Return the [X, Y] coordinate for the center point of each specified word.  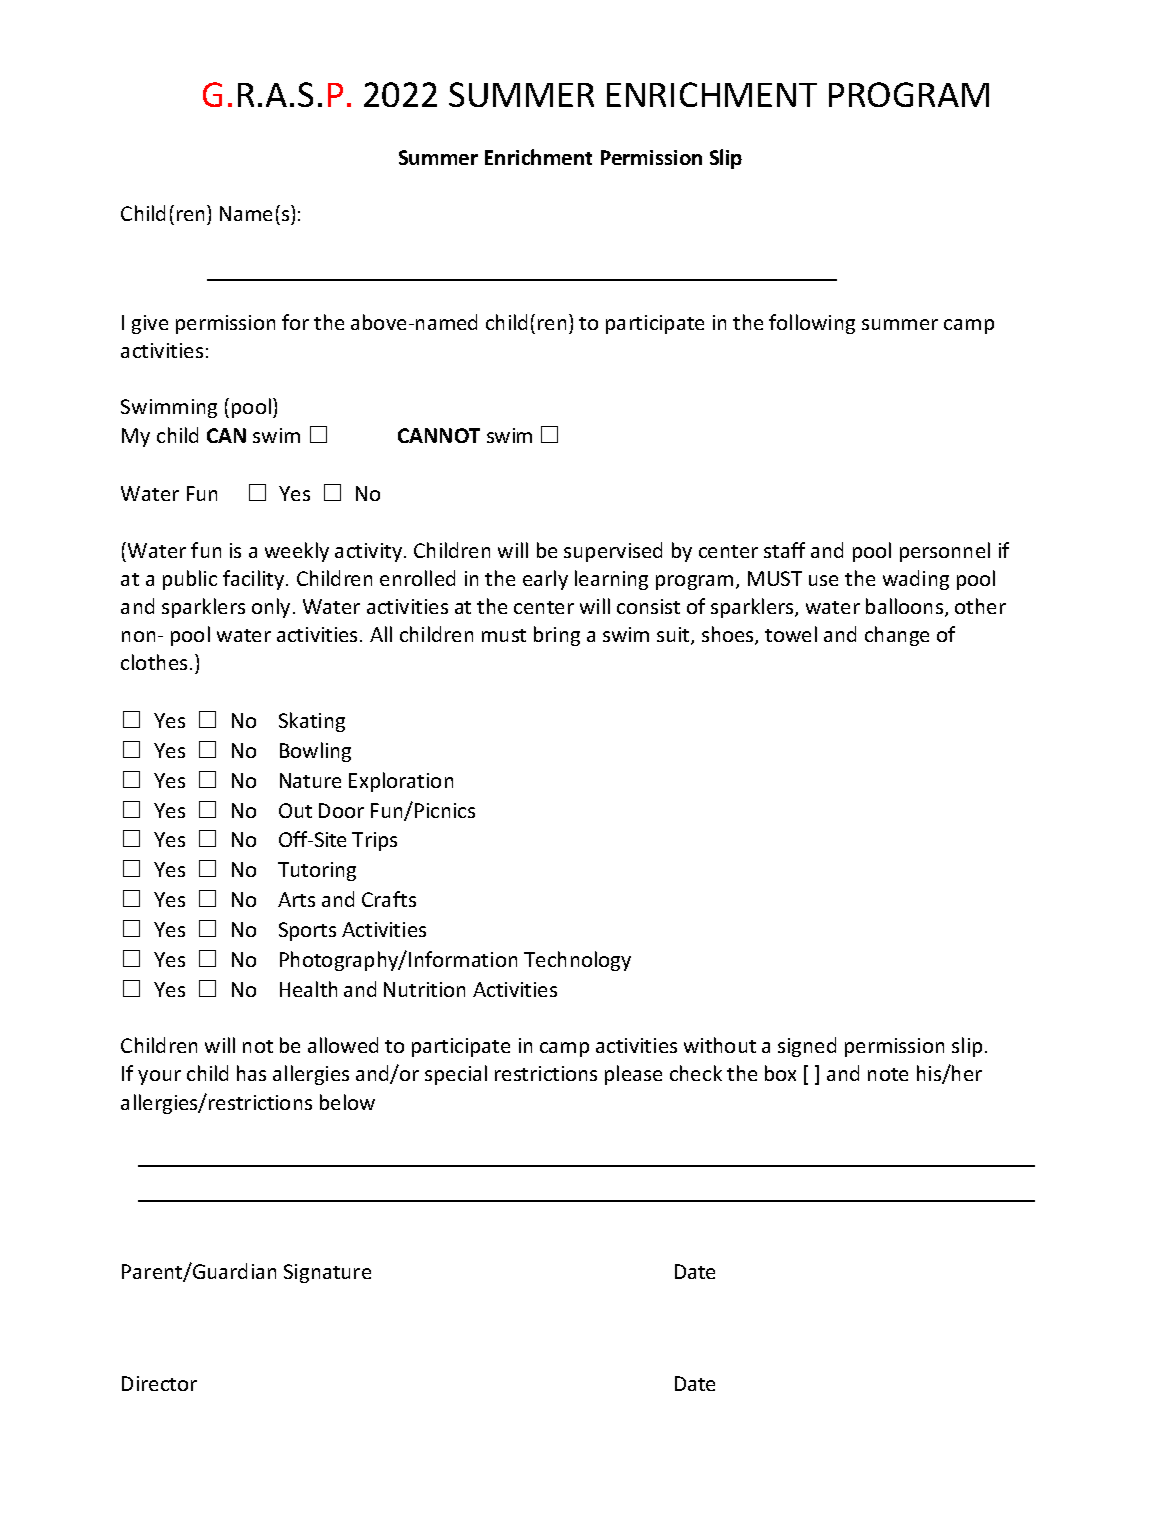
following [812, 324]
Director [159, 1383]
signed [807, 1047]
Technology [577, 961]
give [150, 324]
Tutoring [317, 871]
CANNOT [439, 435]
